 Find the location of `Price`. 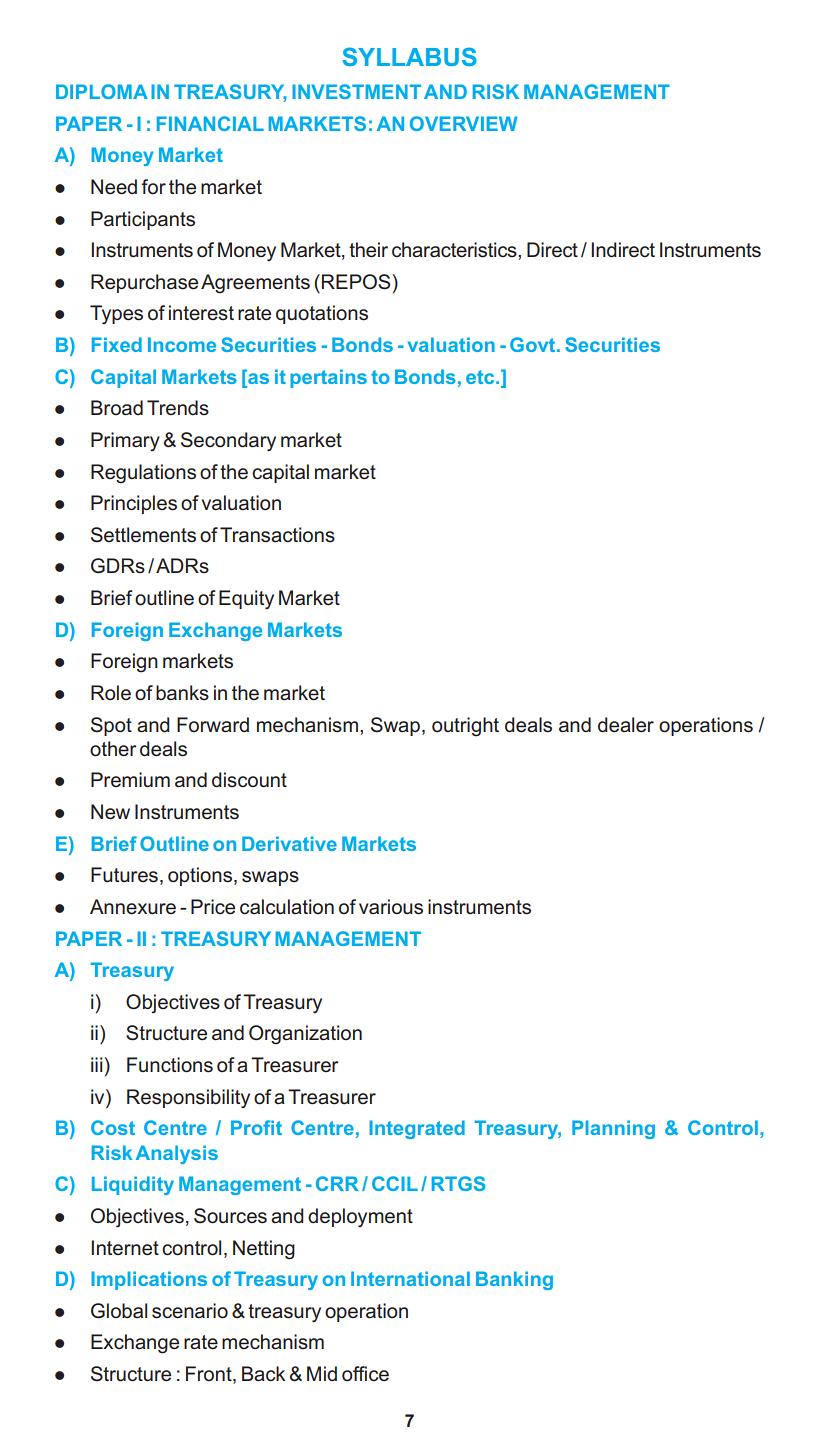

Price is located at coordinates (213, 907).
